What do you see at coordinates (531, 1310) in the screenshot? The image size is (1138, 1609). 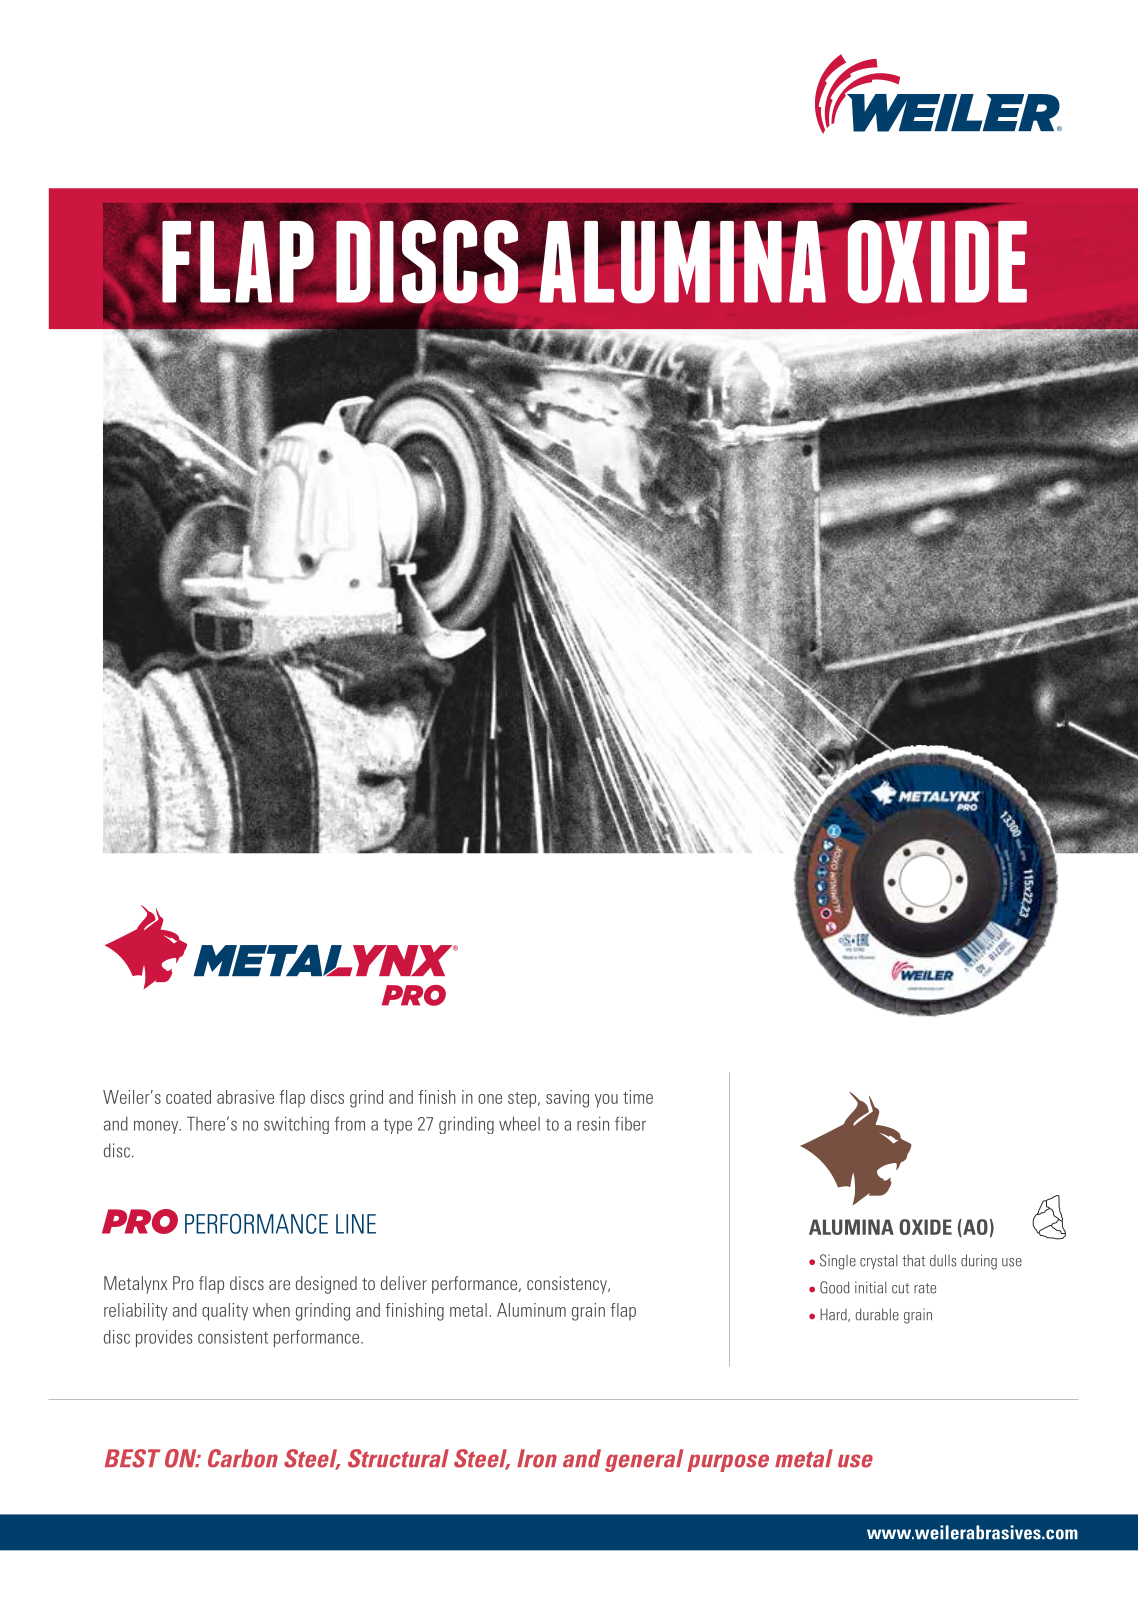 I see `Aluminum` at bounding box center [531, 1310].
